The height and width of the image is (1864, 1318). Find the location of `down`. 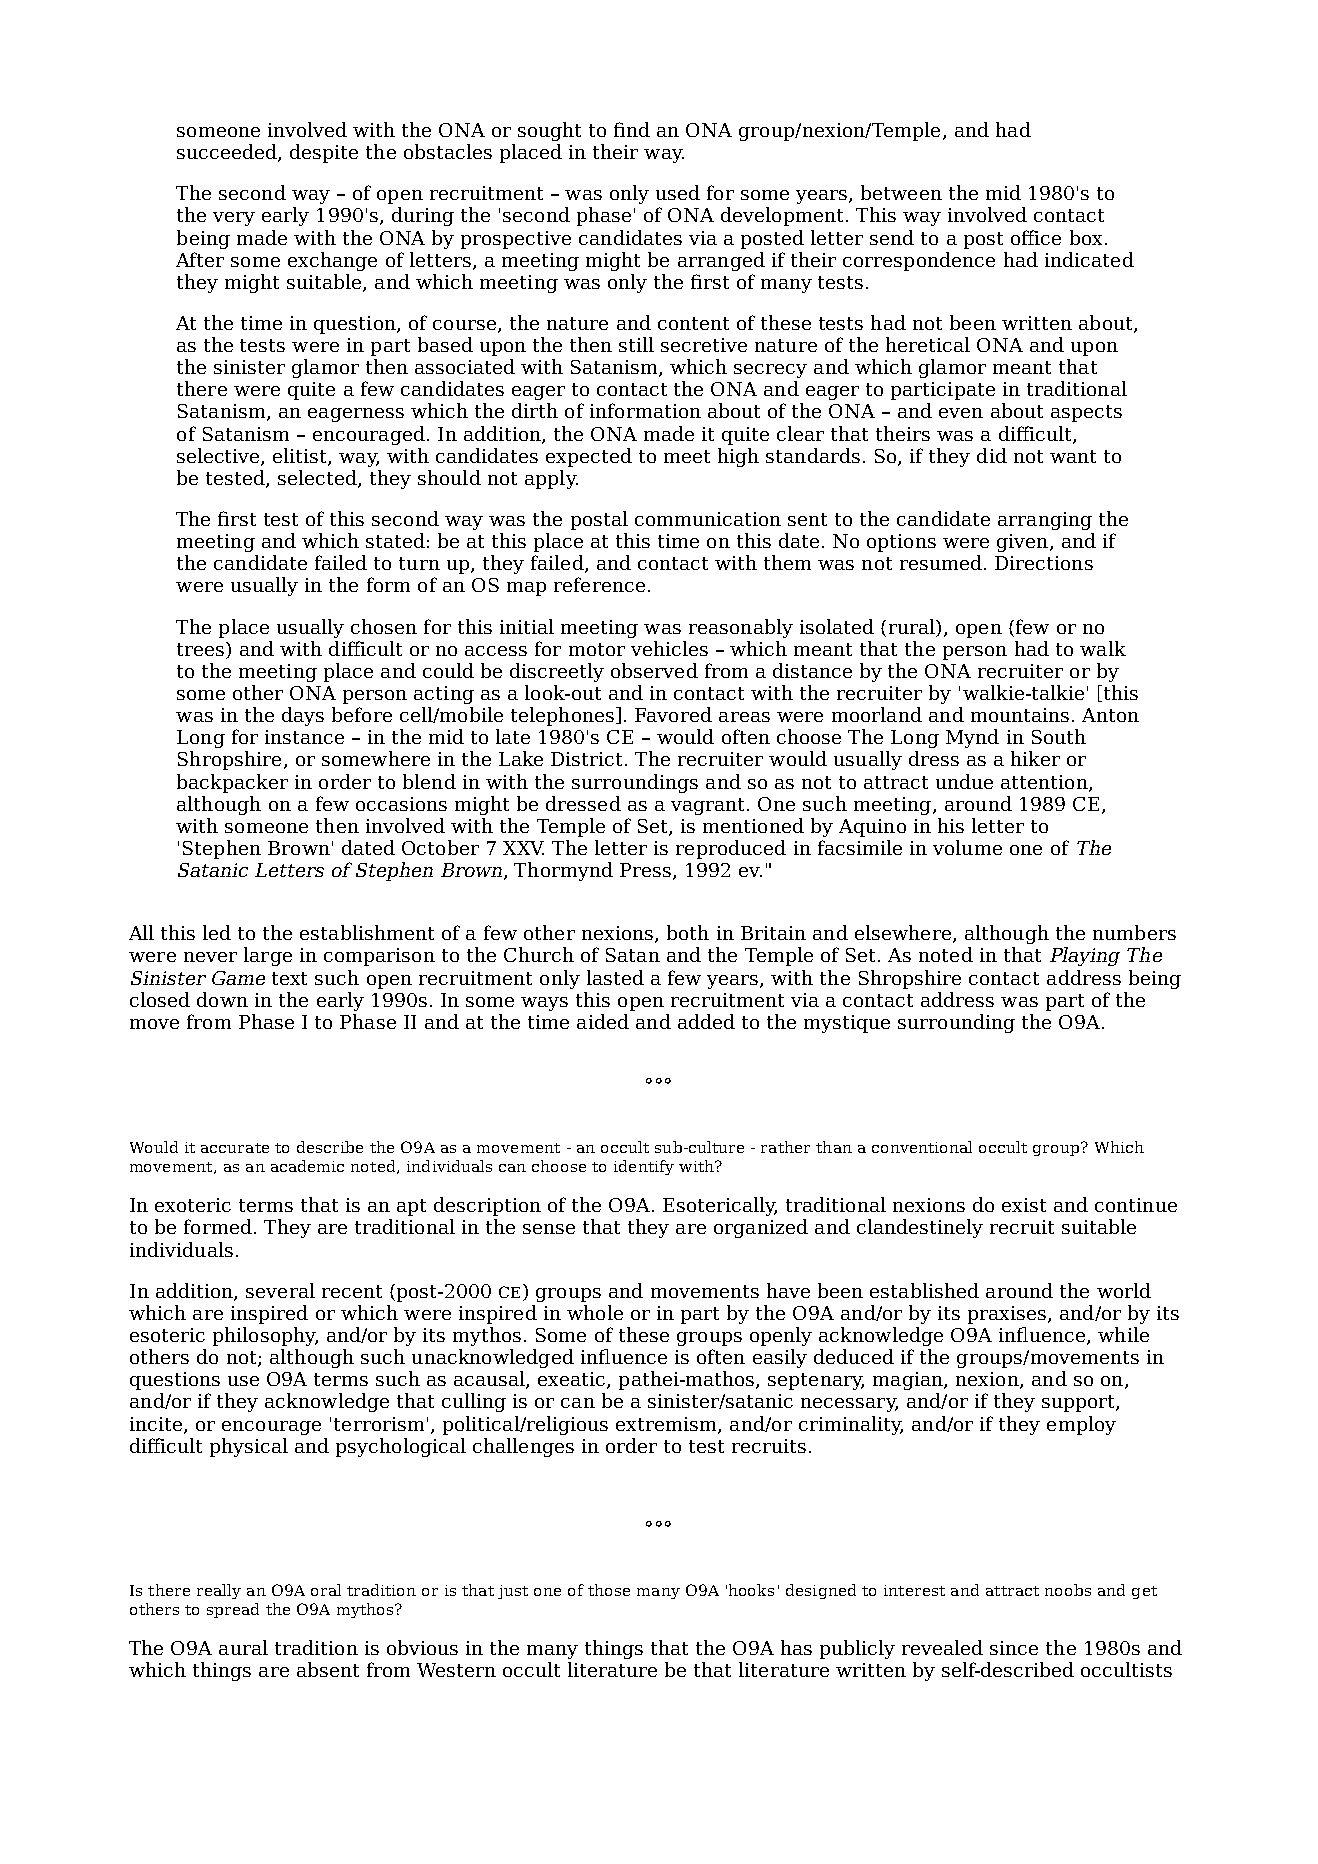

down is located at coordinates (222, 999).
